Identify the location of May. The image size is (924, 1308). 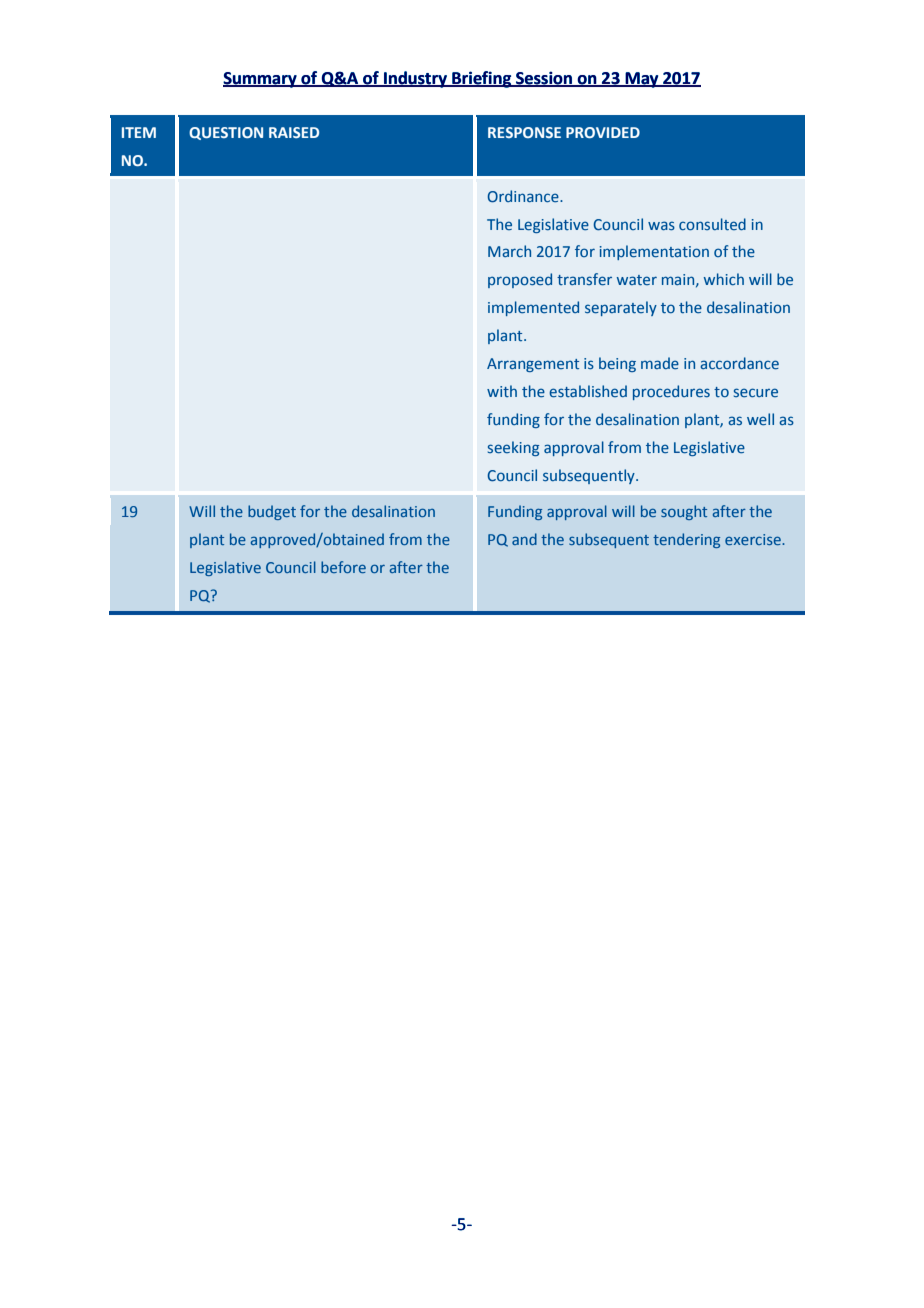
(642, 80).
